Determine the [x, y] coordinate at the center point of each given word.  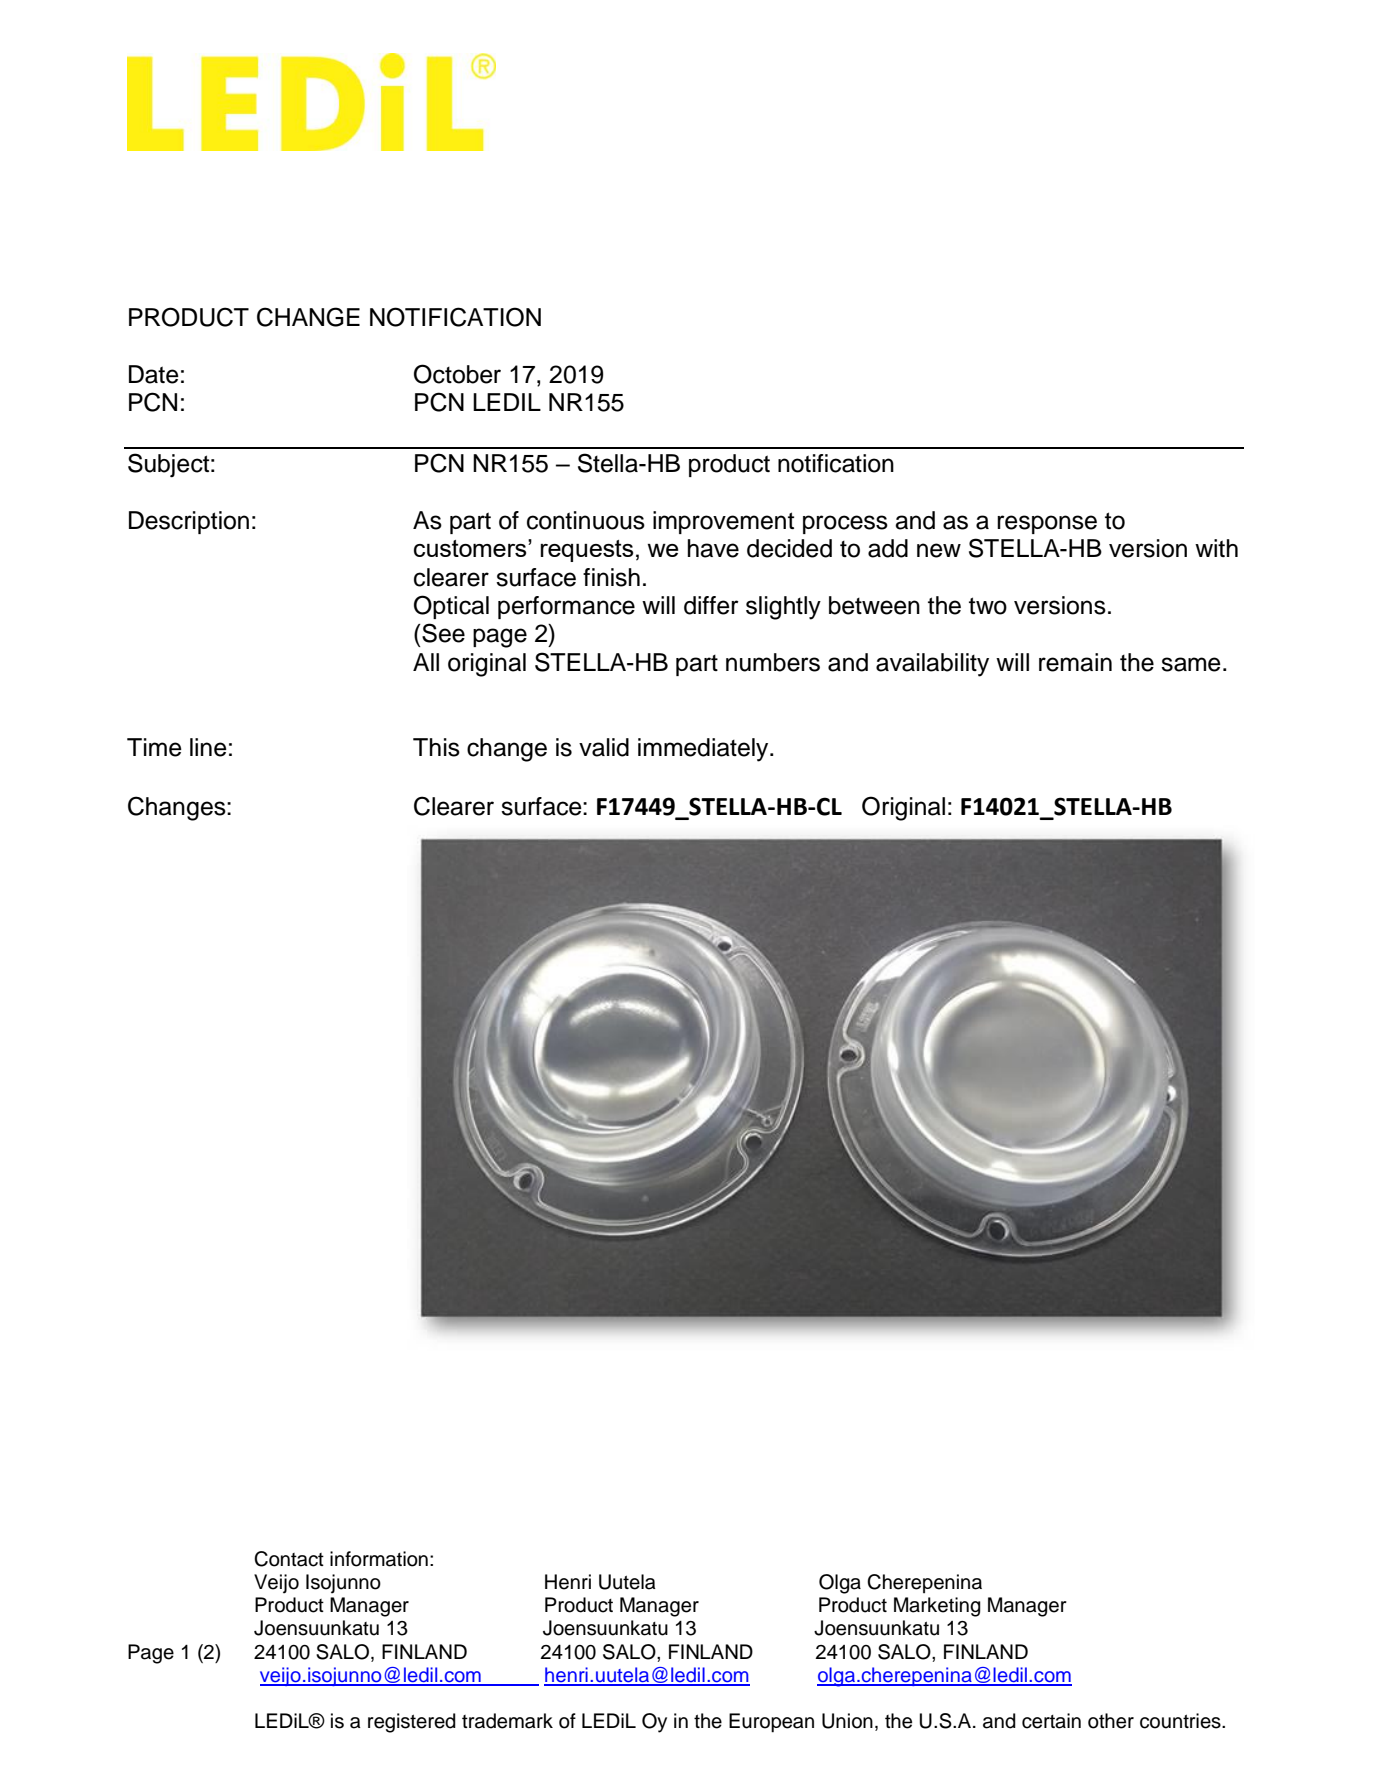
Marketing [937, 1607]
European [771, 1723]
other [1111, 1721]
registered [412, 1723]
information [379, 1559]
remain [1075, 662]
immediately [704, 750]
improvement [723, 522]
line [208, 747]
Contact [289, 1559]
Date [154, 374]
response [1047, 524]
